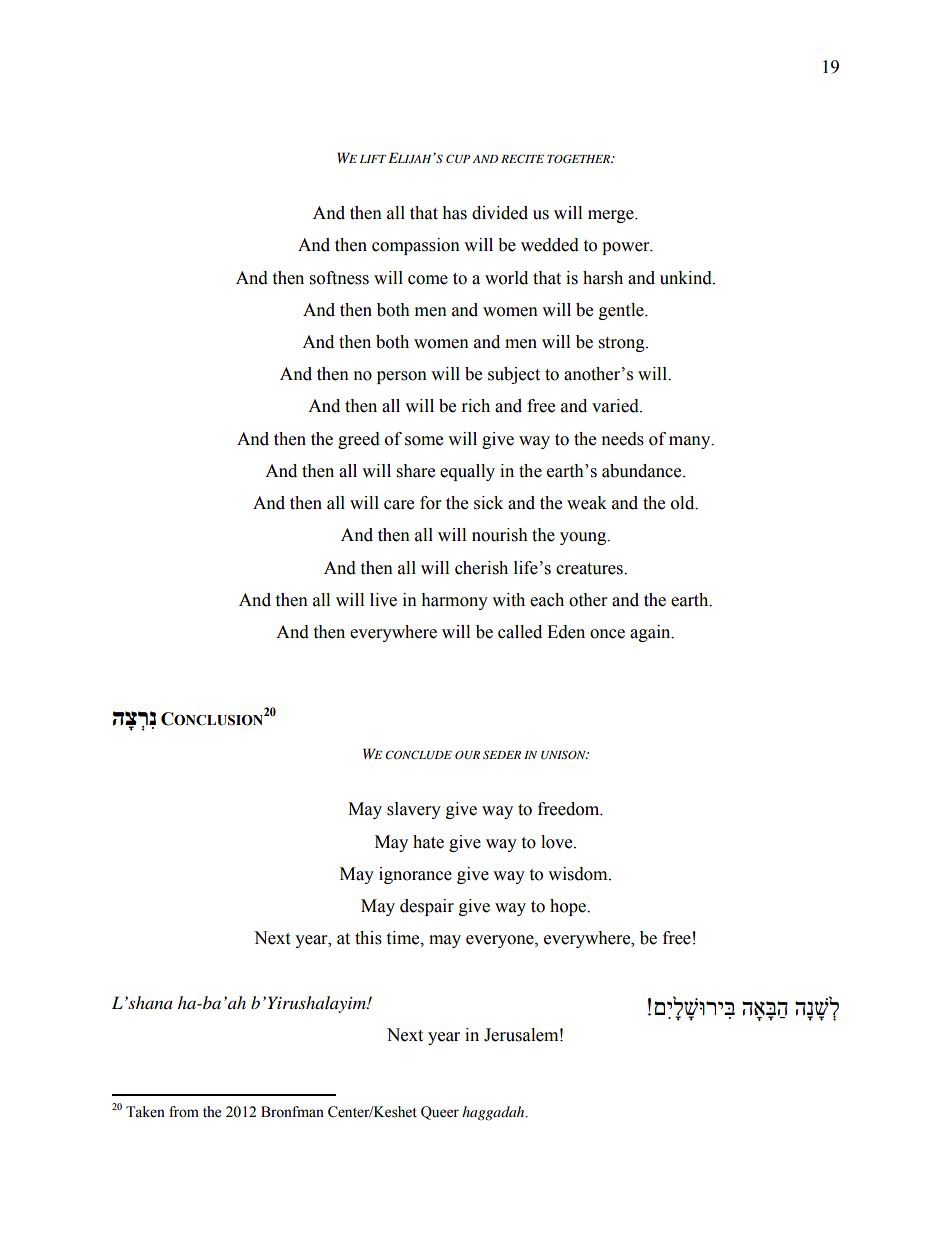 The width and height of the page is (952, 1233). I want to click on hope, so click(569, 907).
